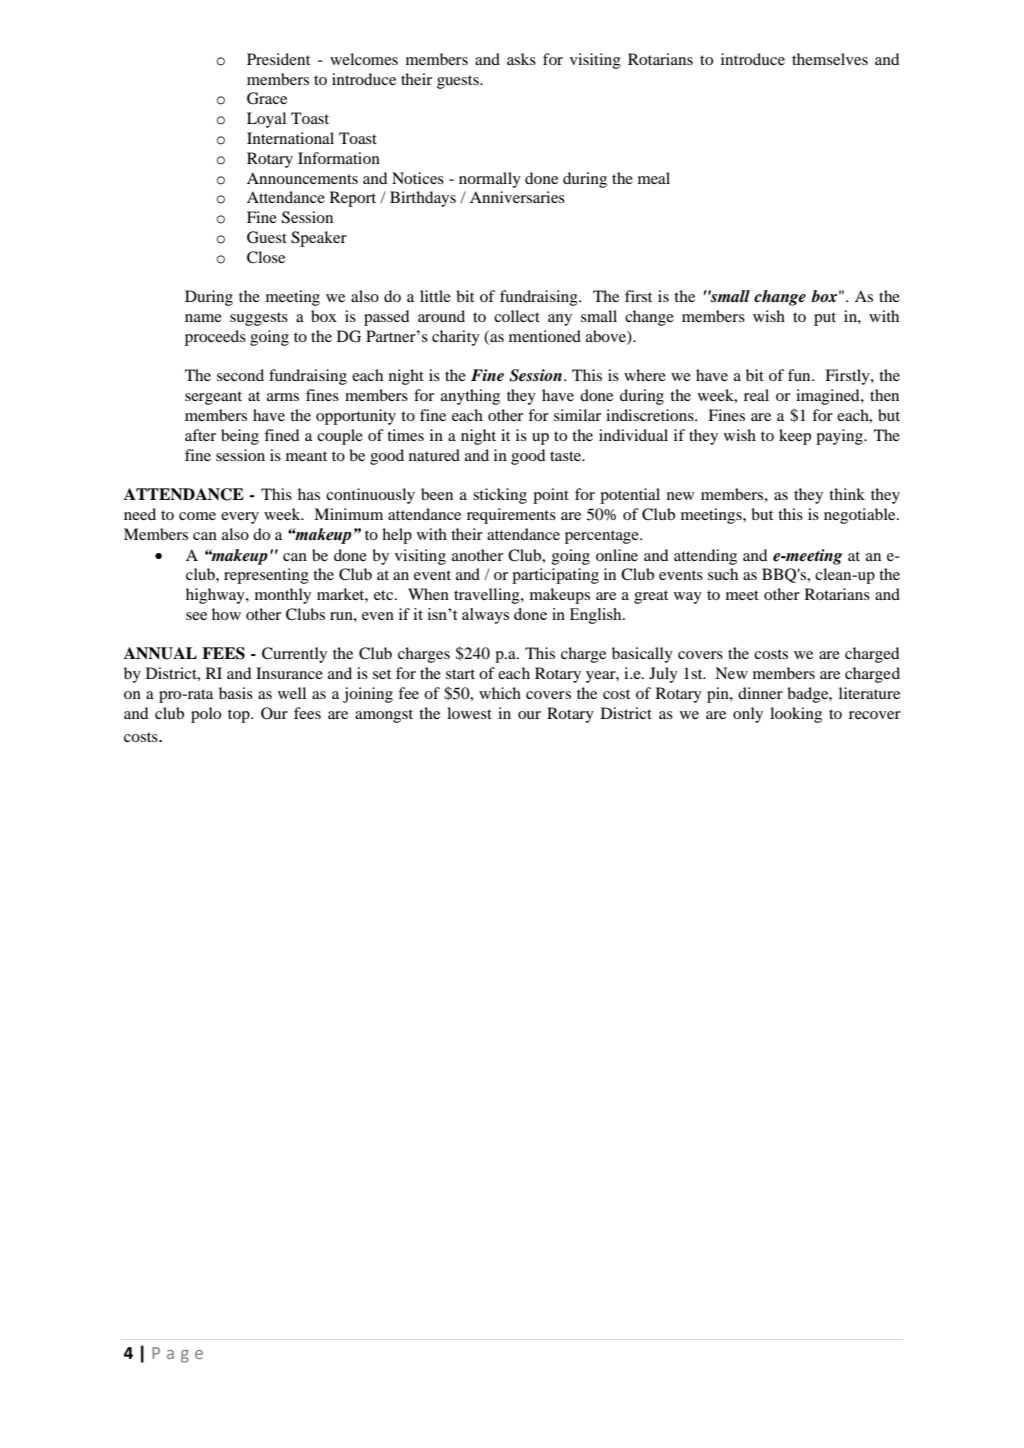 The width and height of the image is (1024, 1448). What do you see at coordinates (267, 98) in the image?
I see `Grace` at bounding box center [267, 98].
